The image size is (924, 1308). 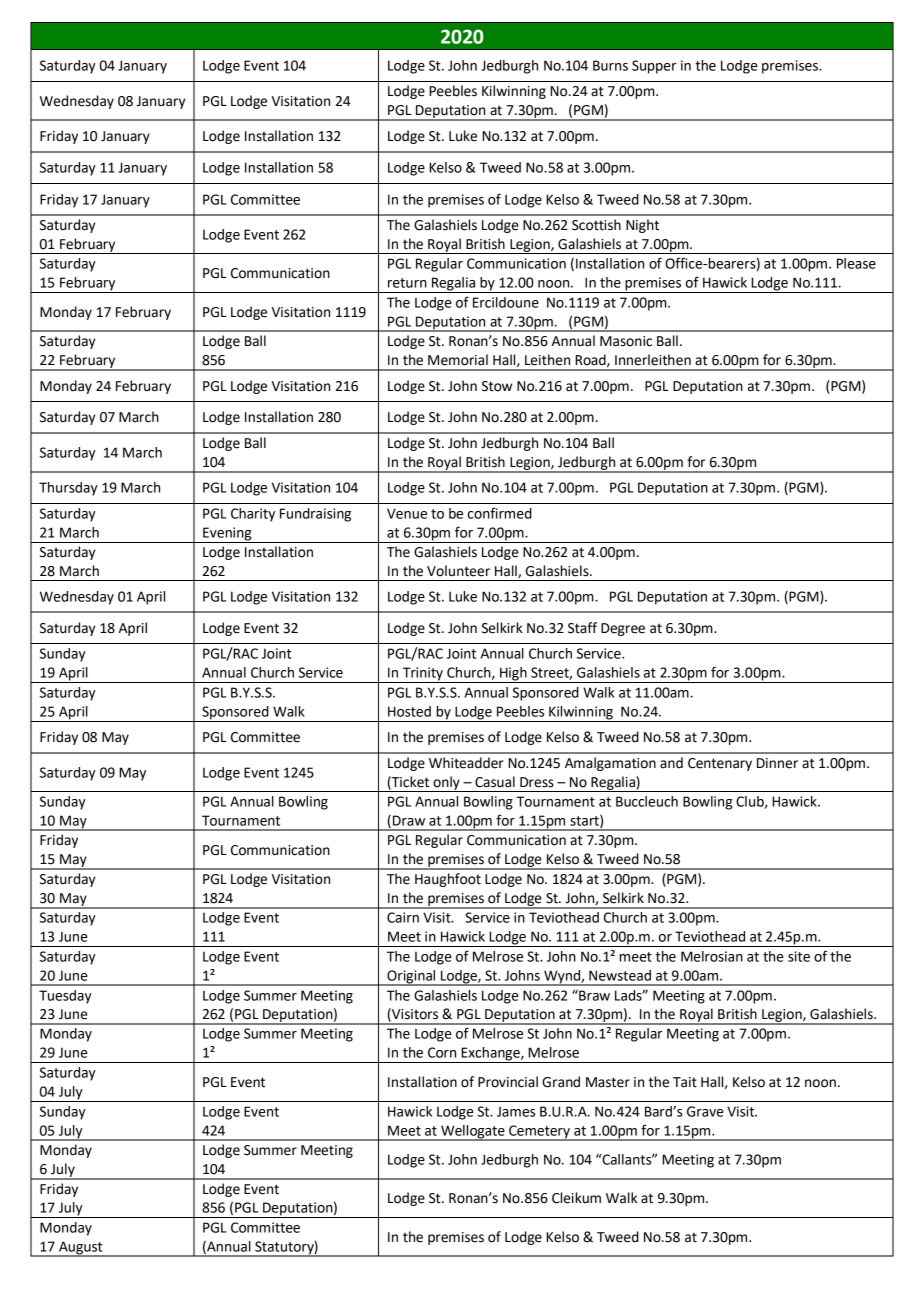 I want to click on Supper, so click(x=654, y=67).
